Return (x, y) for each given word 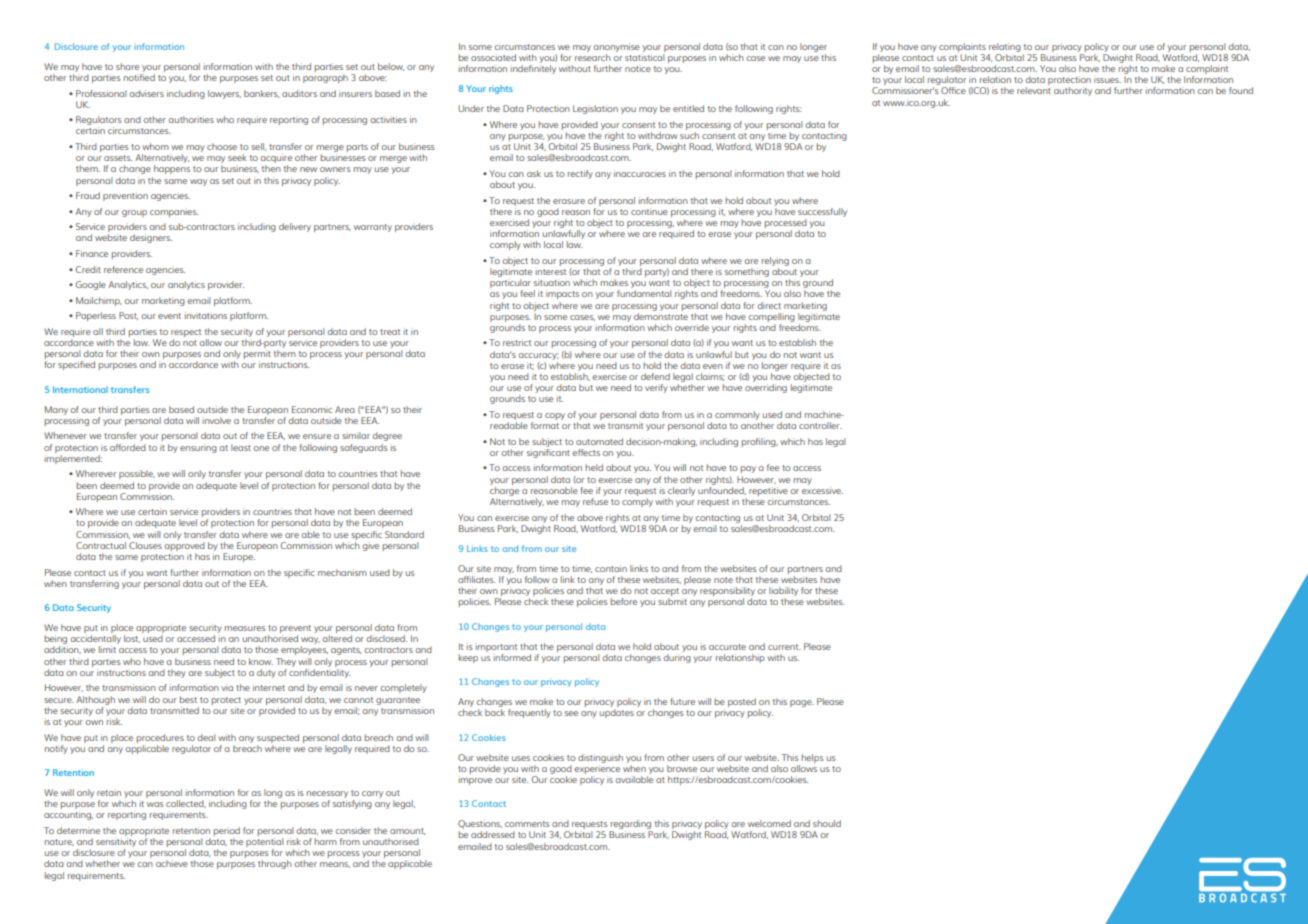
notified (139, 77)
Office (953, 90)
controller (820, 425)
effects (586, 452)
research (593, 57)
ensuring (198, 448)
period (227, 831)
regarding (630, 826)
